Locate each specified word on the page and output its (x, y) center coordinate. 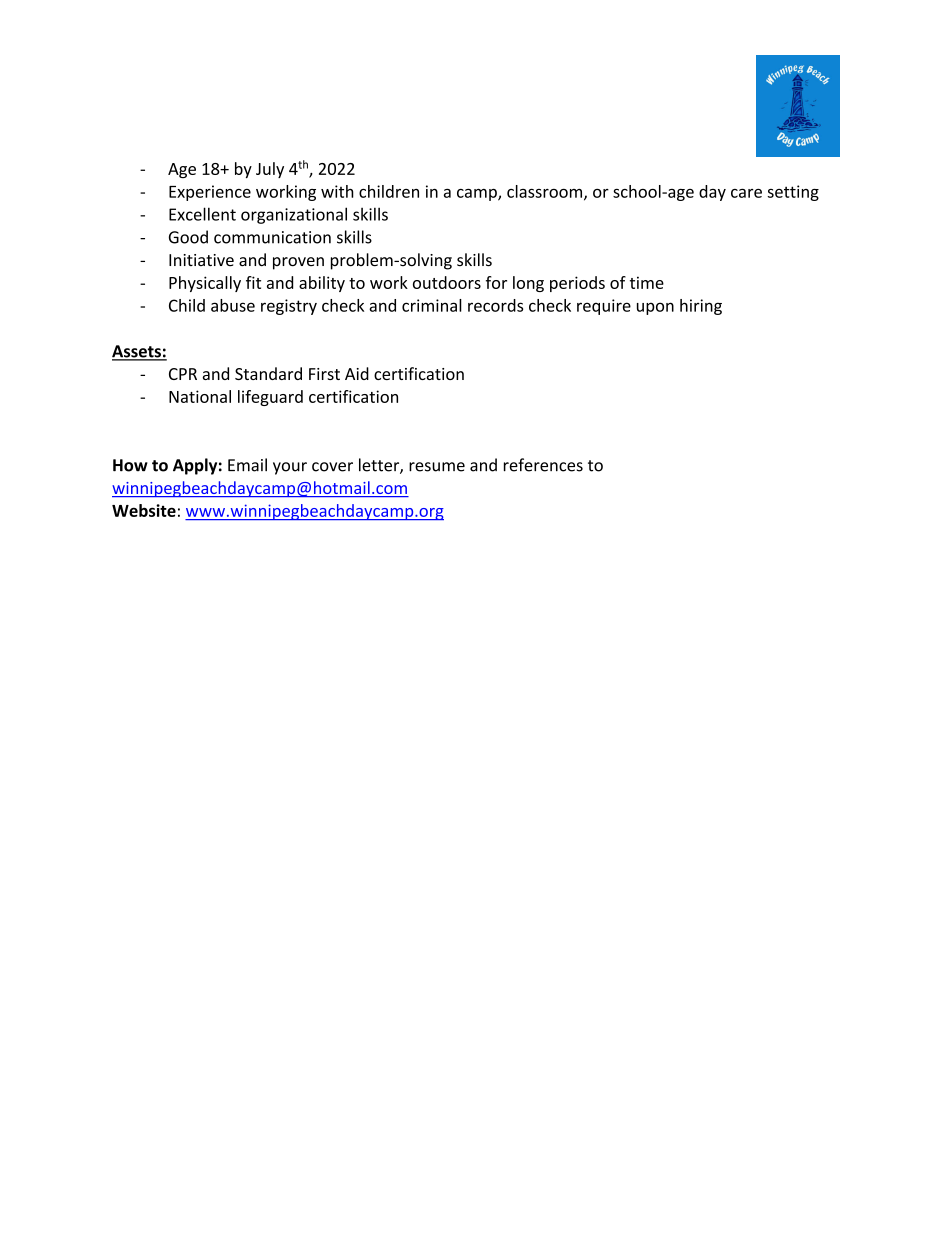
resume (437, 467)
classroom (546, 192)
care (746, 193)
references (543, 465)
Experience (210, 193)
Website (144, 510)
